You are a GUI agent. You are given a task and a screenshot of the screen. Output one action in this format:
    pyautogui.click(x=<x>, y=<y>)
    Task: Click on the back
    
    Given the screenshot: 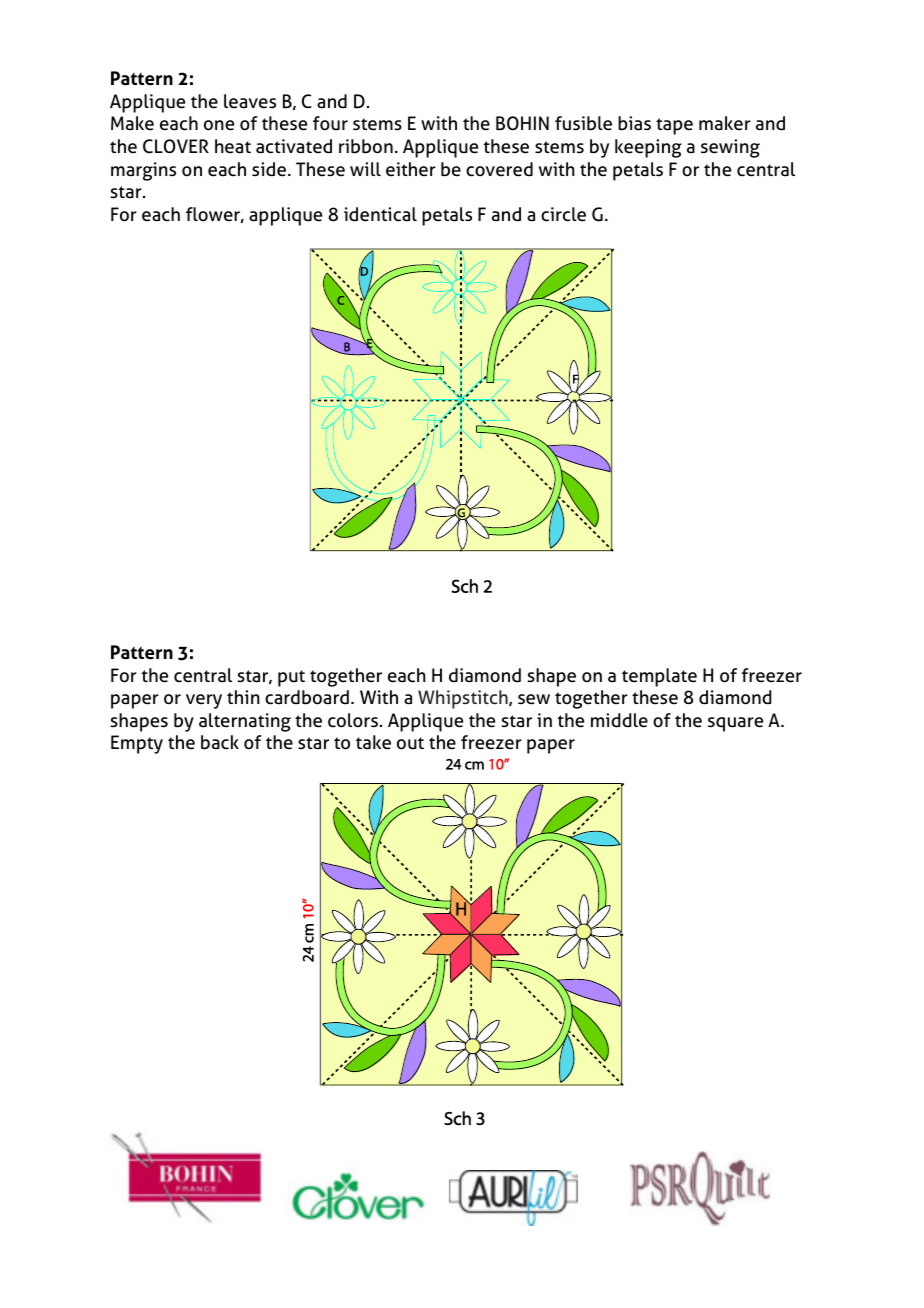 What is the action you would take?
    pyautogui.click(x=220, y=742)
